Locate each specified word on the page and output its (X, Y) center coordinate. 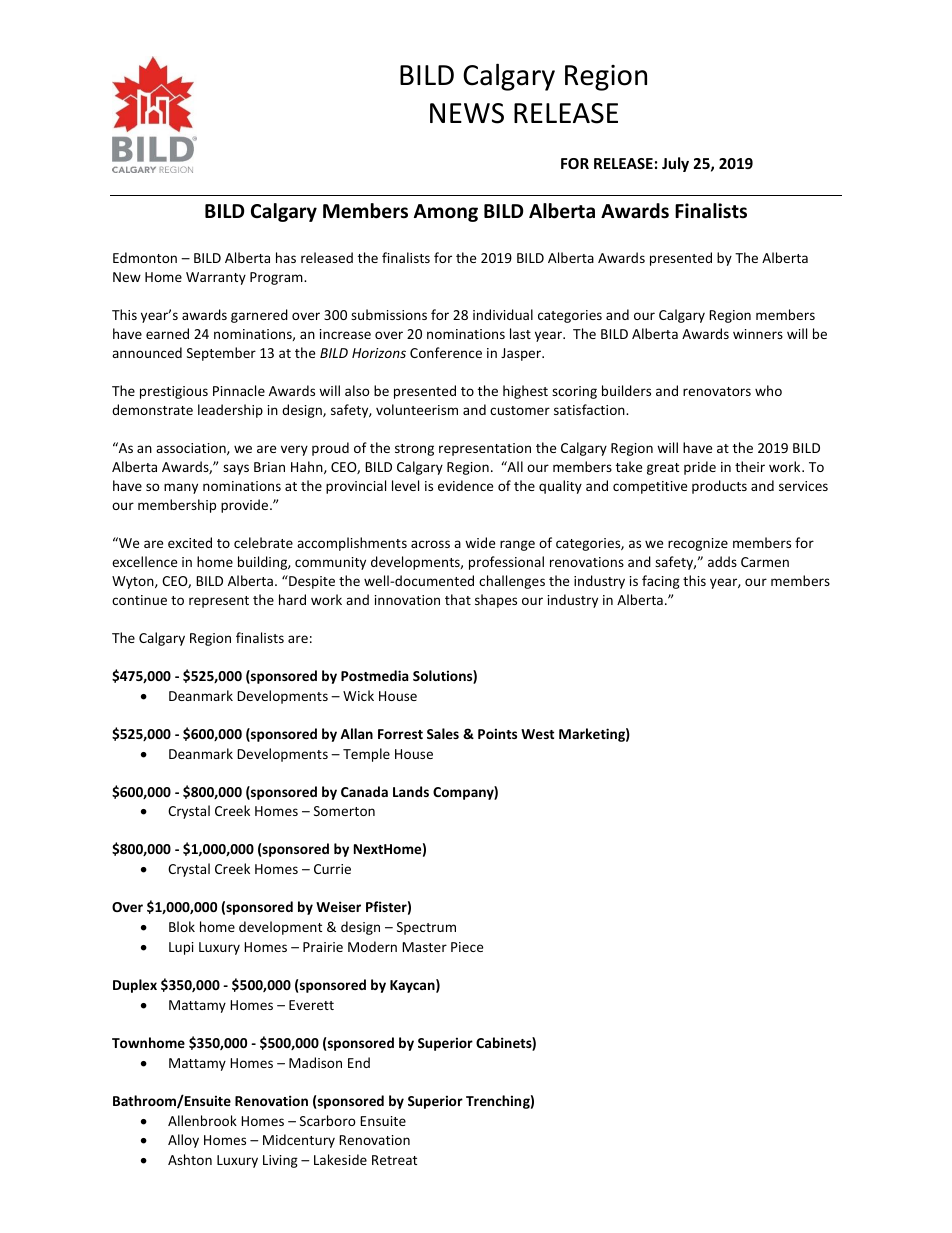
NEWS (467, 113)
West (537, 734)
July (675, 164)
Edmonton (145, 257)
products (719, 487)
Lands (411, 791)
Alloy (183, 1141)
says (236, 469)
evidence (465, 485)
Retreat (394, 1160)
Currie (332, 869)
